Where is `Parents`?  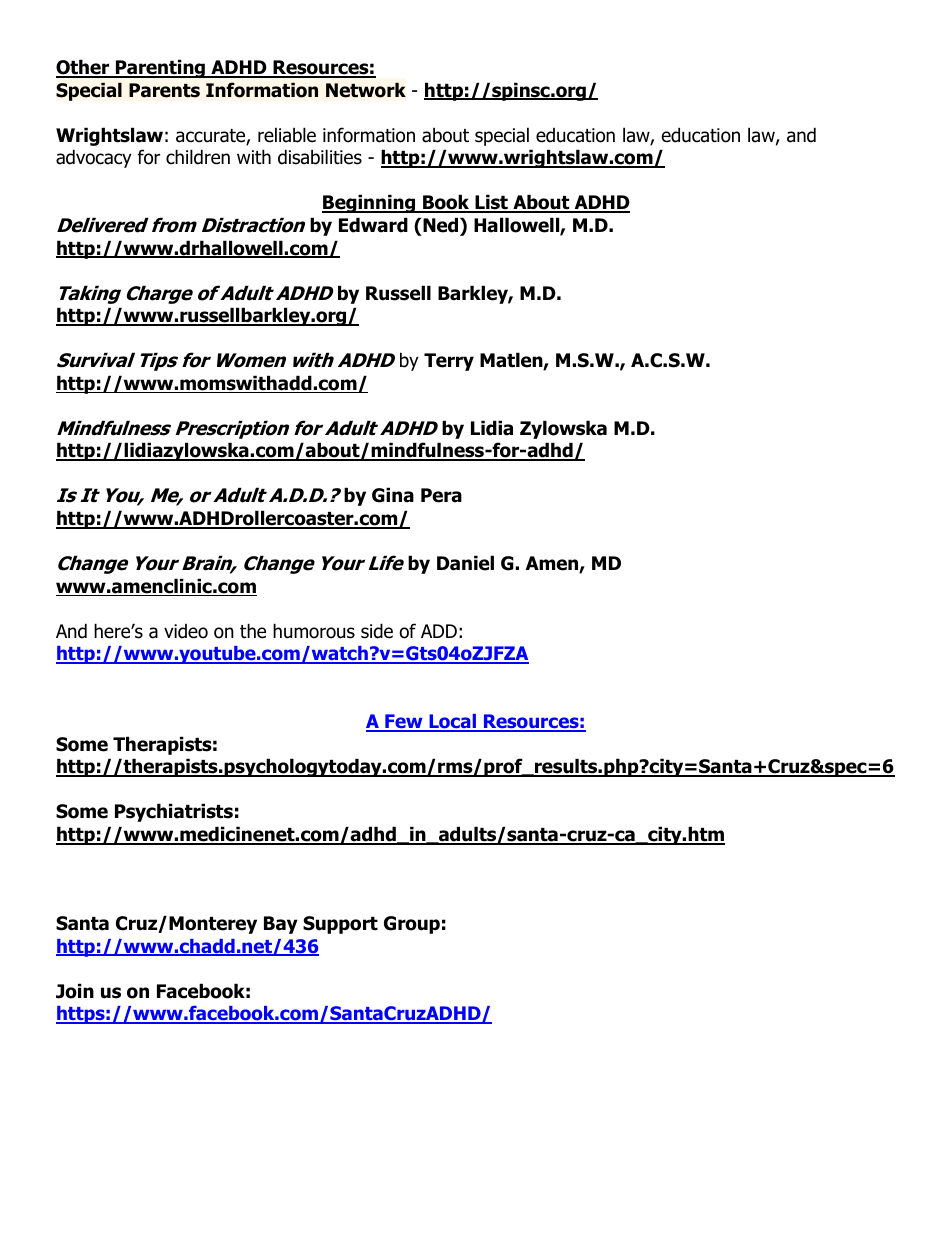
Parents is located at coordinates (164, 90).
